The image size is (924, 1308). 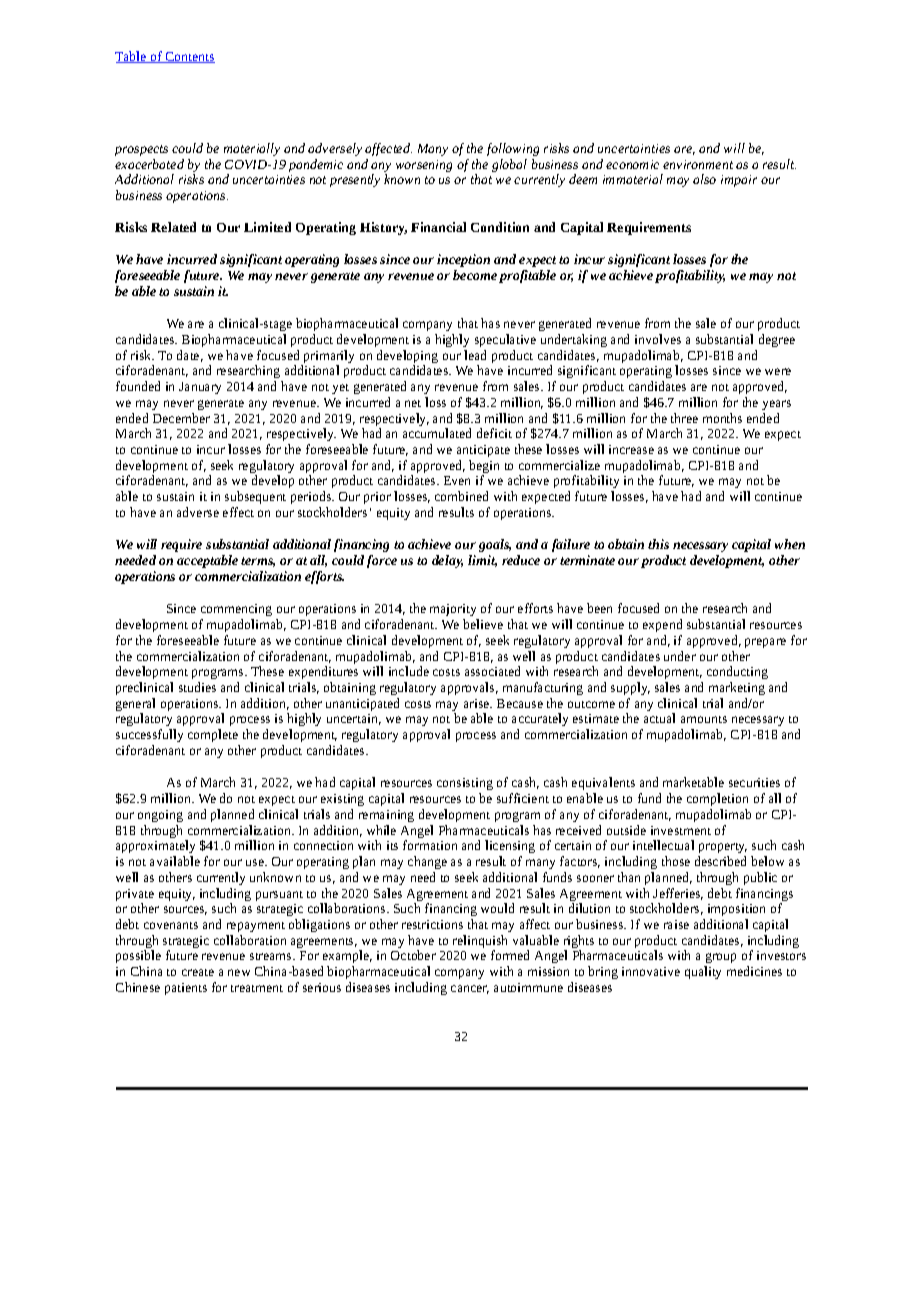 I want to click on Contents, so click(x=189, y=57).
